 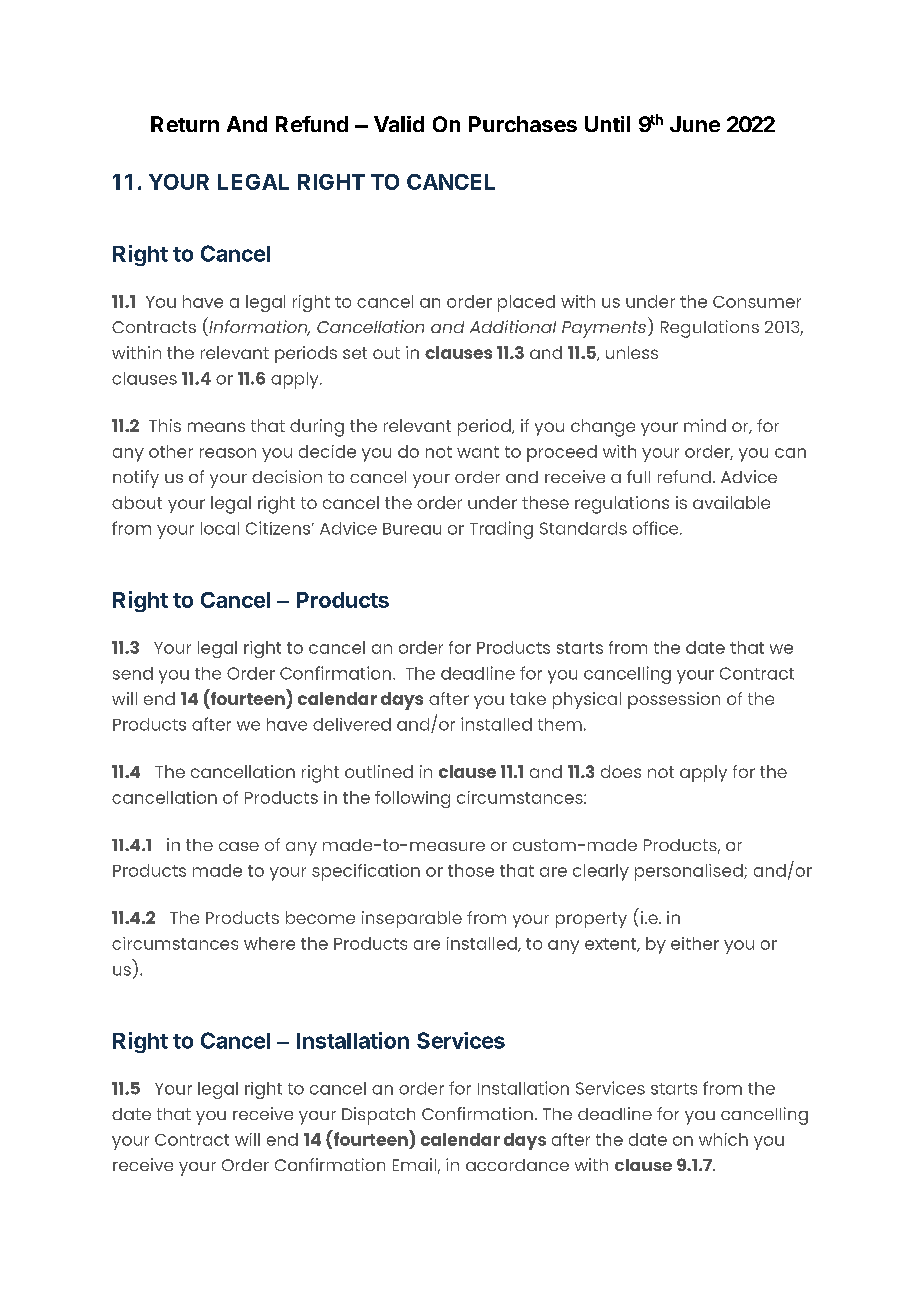 What do you see at coordinates (517, 1165) in the screenshot?
I see `accordance` at bounding box center [517, 1165].
